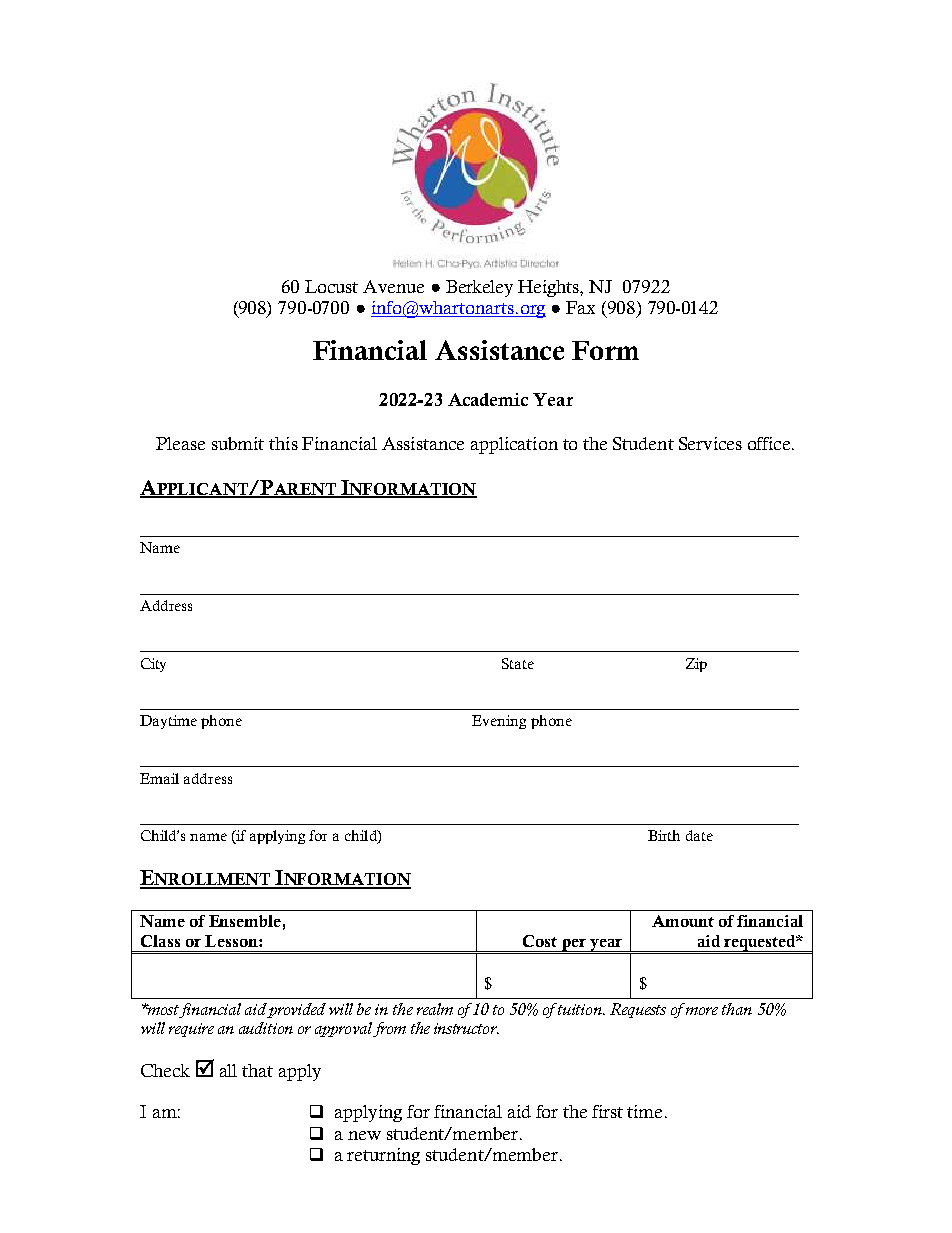  What do you see at coordinates (228, 1070) in the screenshot?
I see `all` at bounding box center [228, 1070].
